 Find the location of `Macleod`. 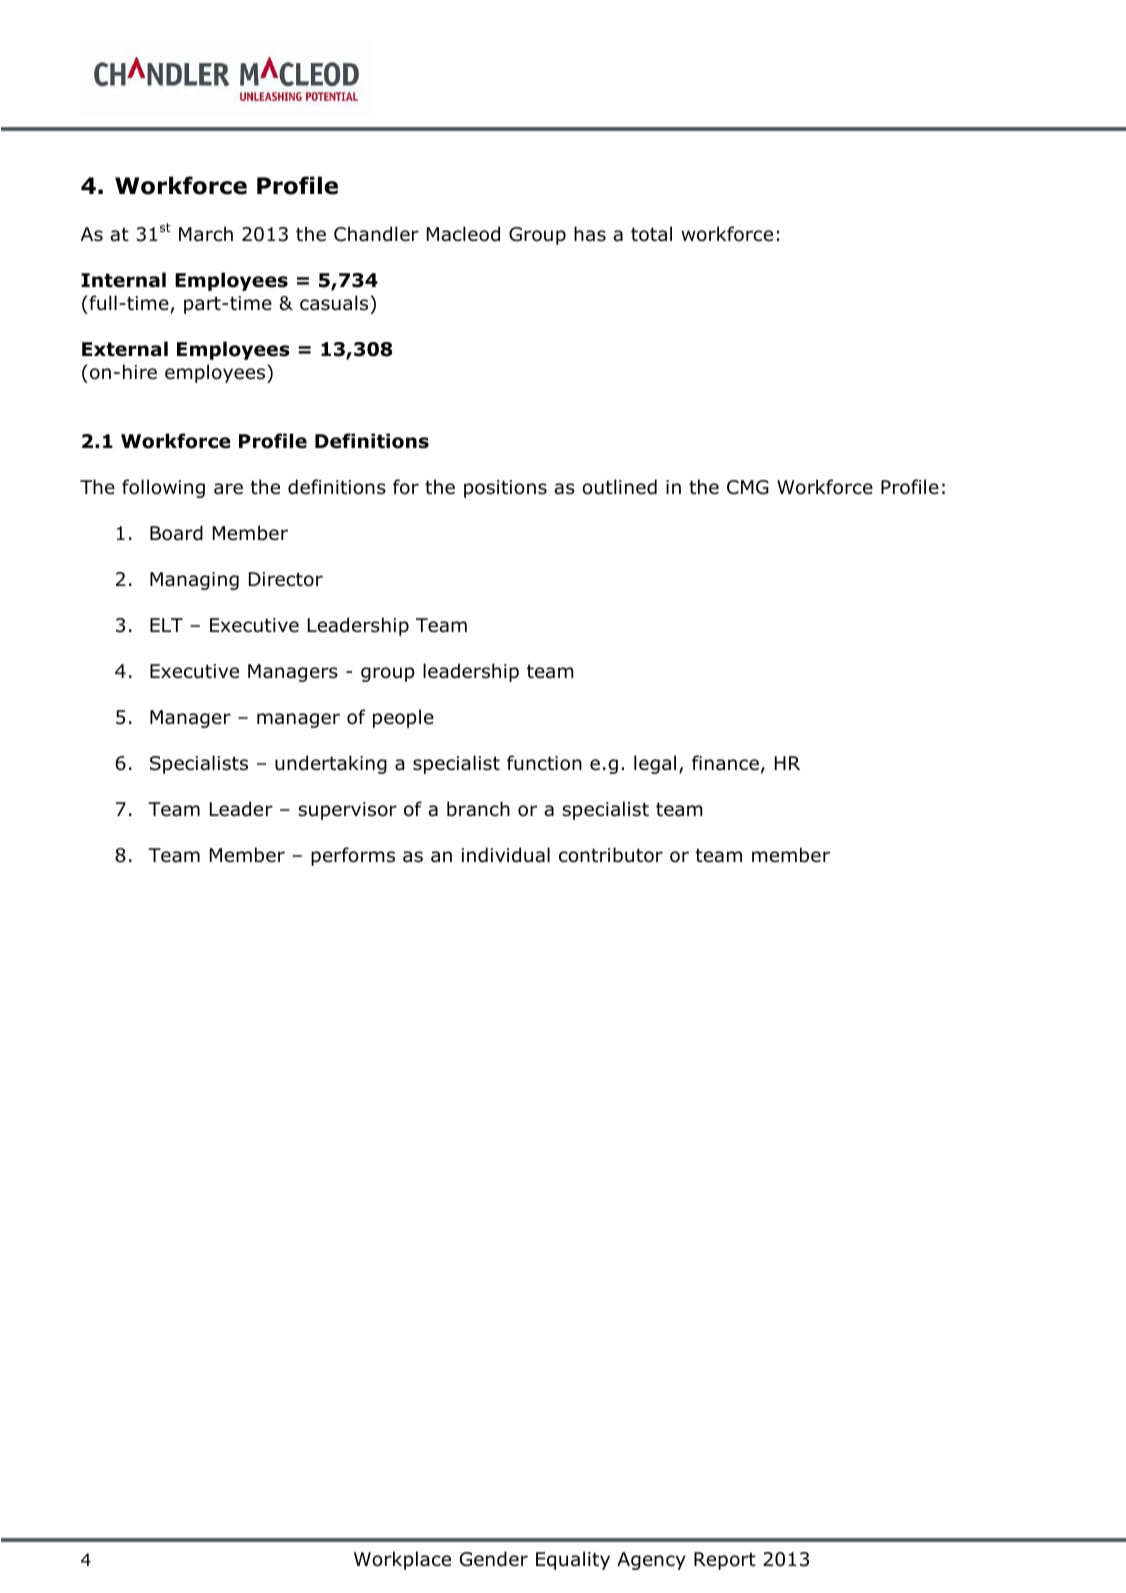

Macleod is located at coordinates (463, 234).
